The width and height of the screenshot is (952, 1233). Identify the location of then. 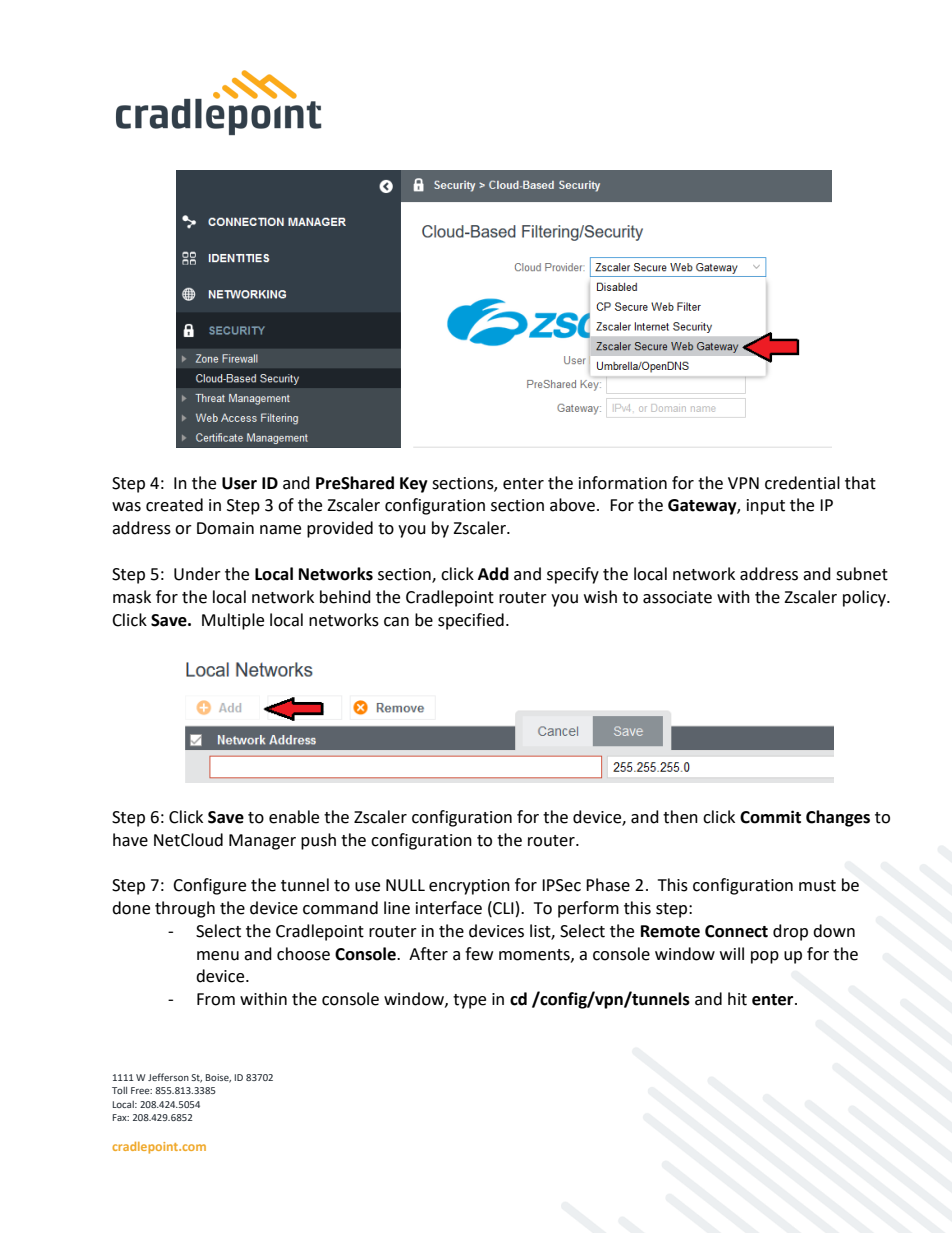
(680, 817).
